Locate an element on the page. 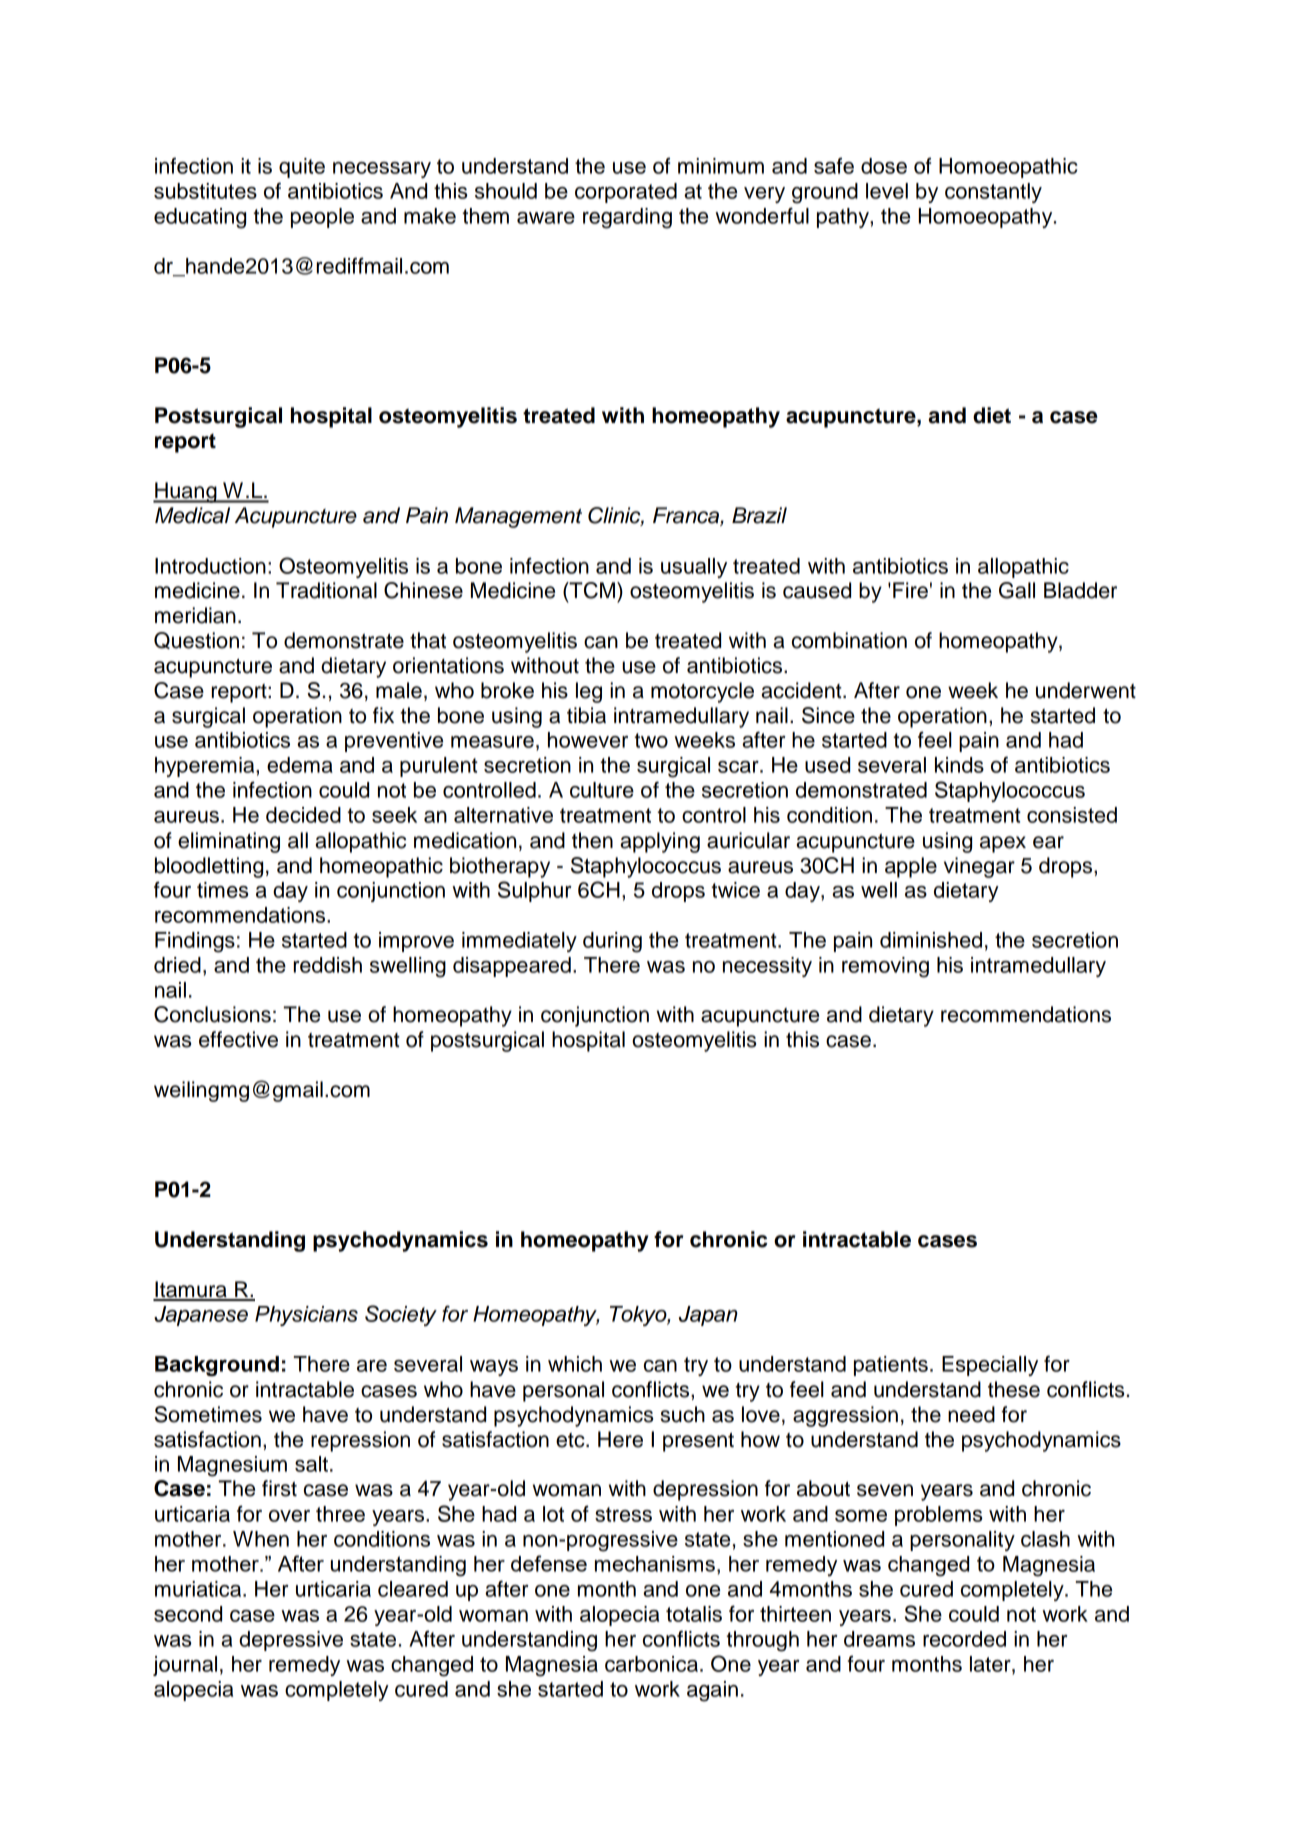 Image resolution: width=1292 pixels, height=1827 pixels. recorded is located at coordinates (964, 1639).
